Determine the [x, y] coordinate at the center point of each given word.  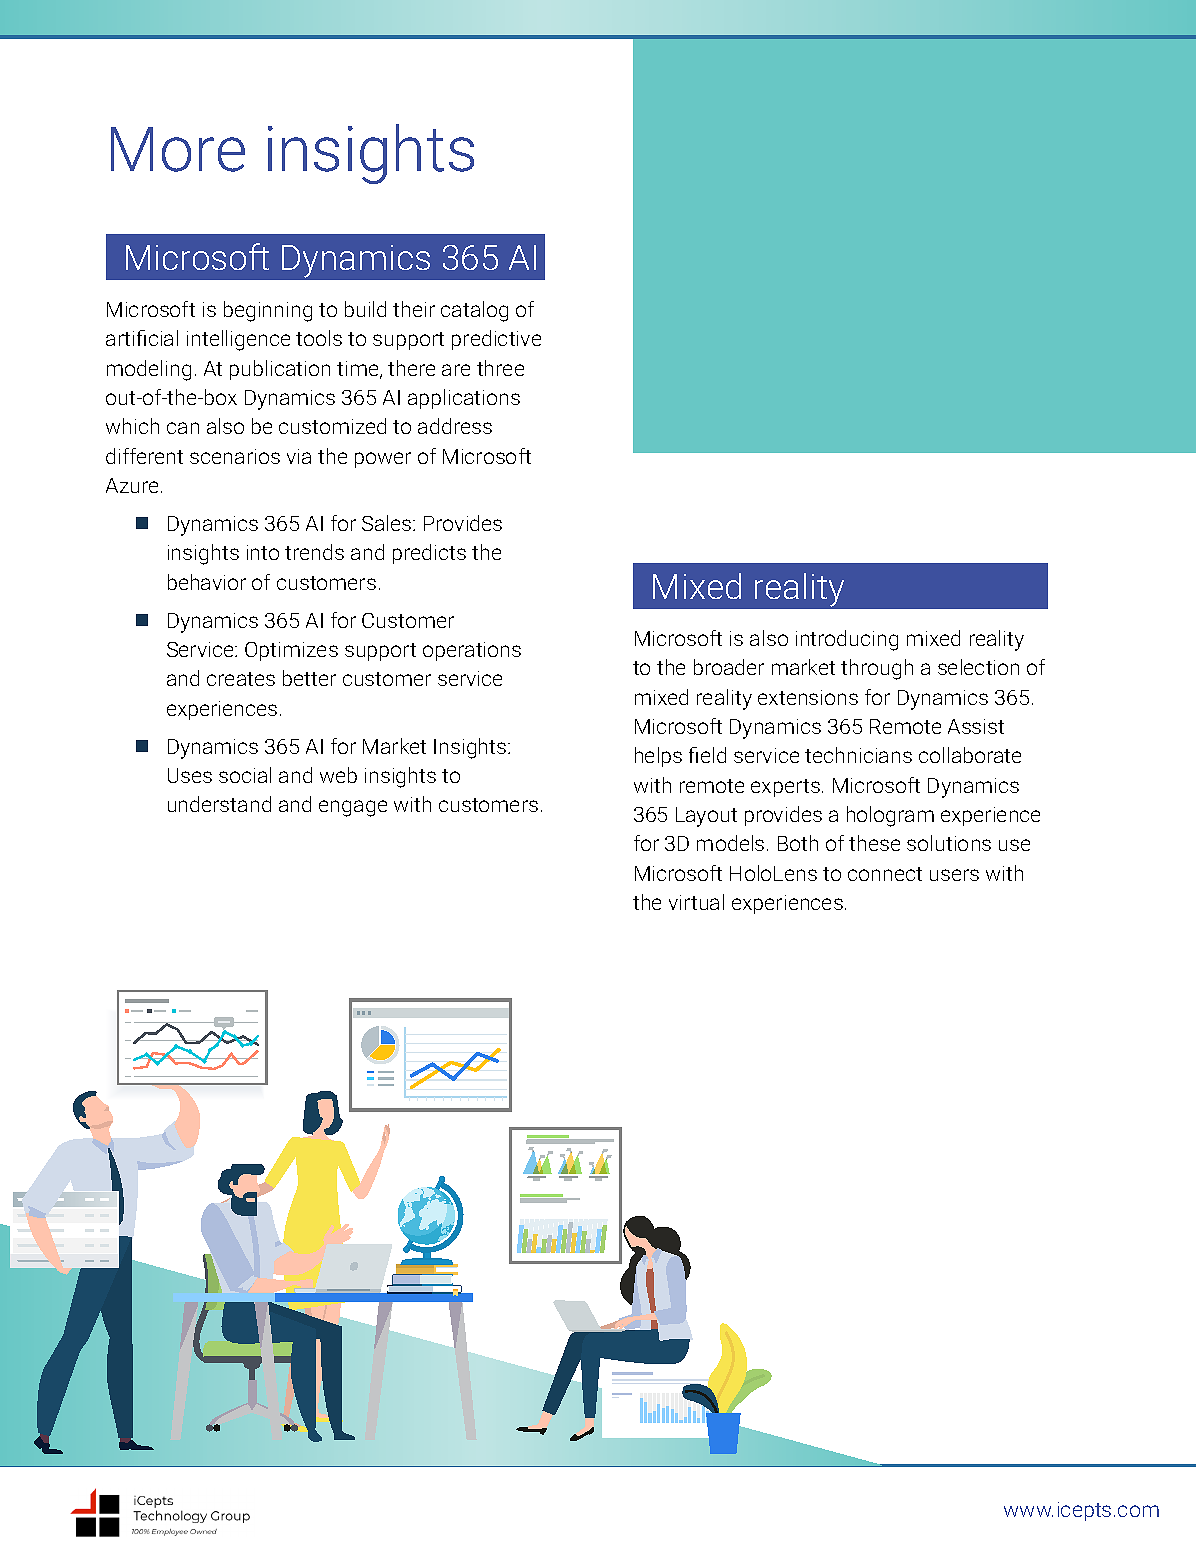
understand [219, 804]
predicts [429, 554]
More [178, 149]
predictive [496, 340]
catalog [474, 311]
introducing [847, 640]
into [263, 552]
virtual [696, 902]
